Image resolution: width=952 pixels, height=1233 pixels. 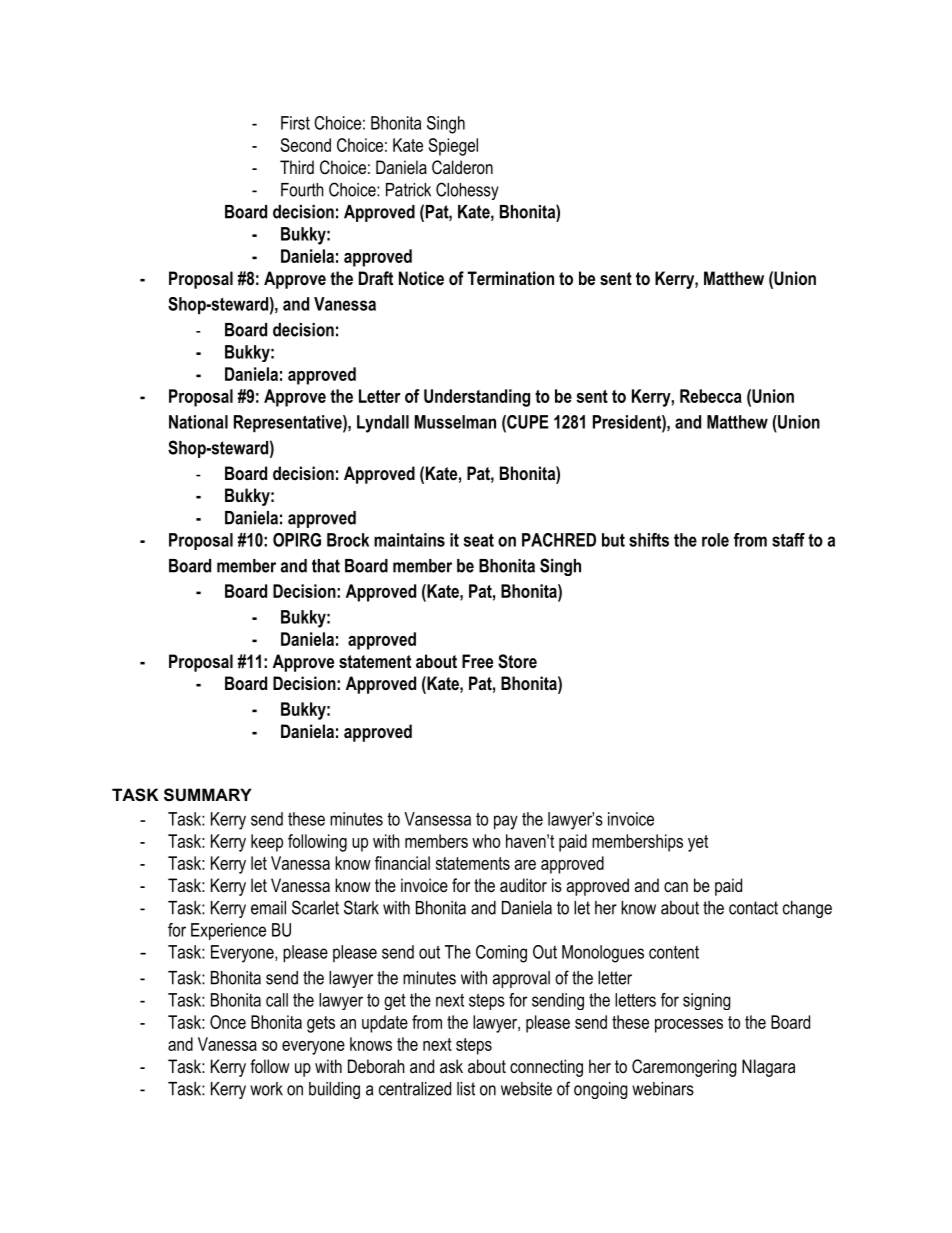 I want to click on SUMMARY, so click(x=208, y=795).
